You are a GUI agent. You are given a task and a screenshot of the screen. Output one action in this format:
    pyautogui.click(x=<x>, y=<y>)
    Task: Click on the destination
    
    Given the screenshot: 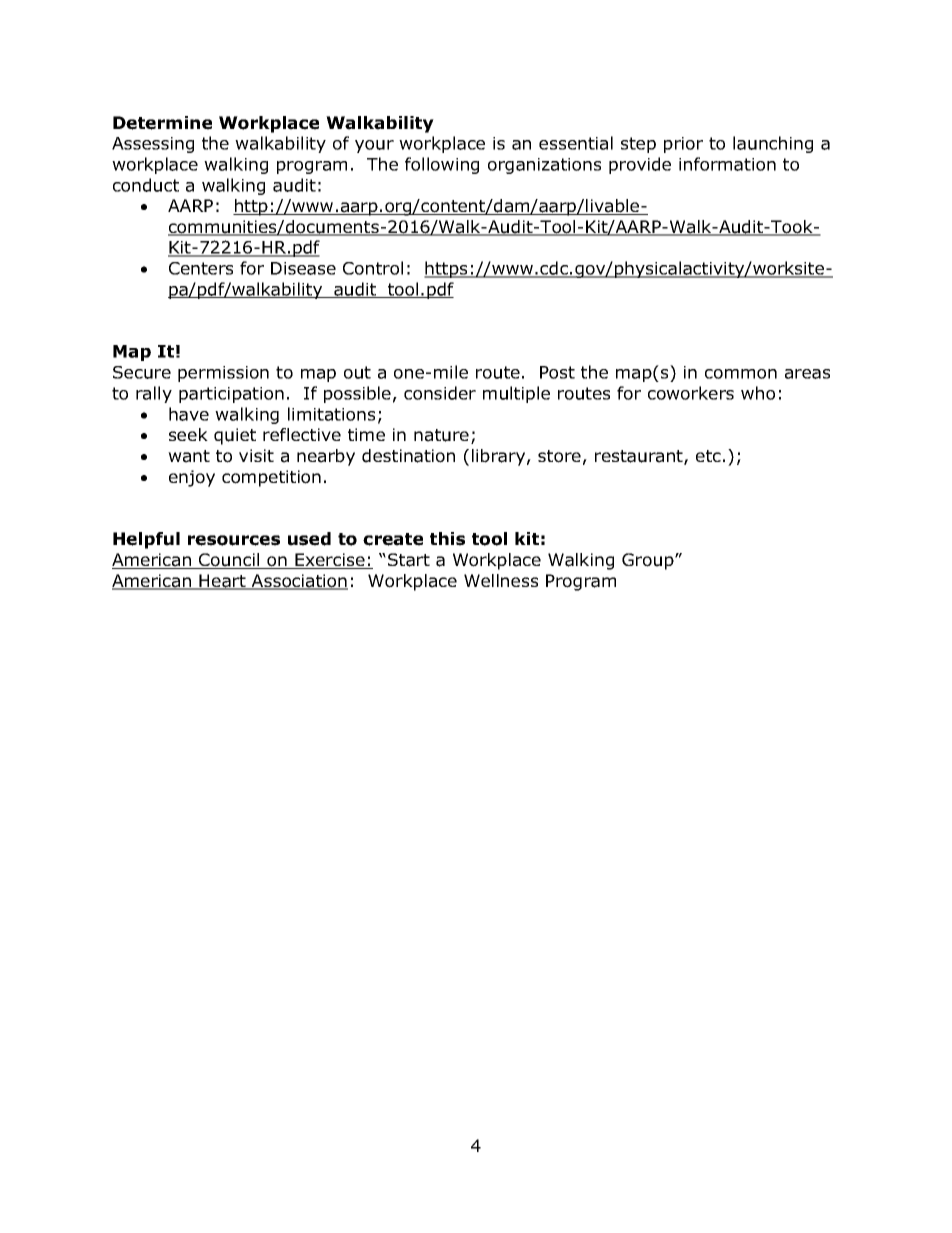 What is the action you would take?
    pyautogui.click(x=408, y=456)
